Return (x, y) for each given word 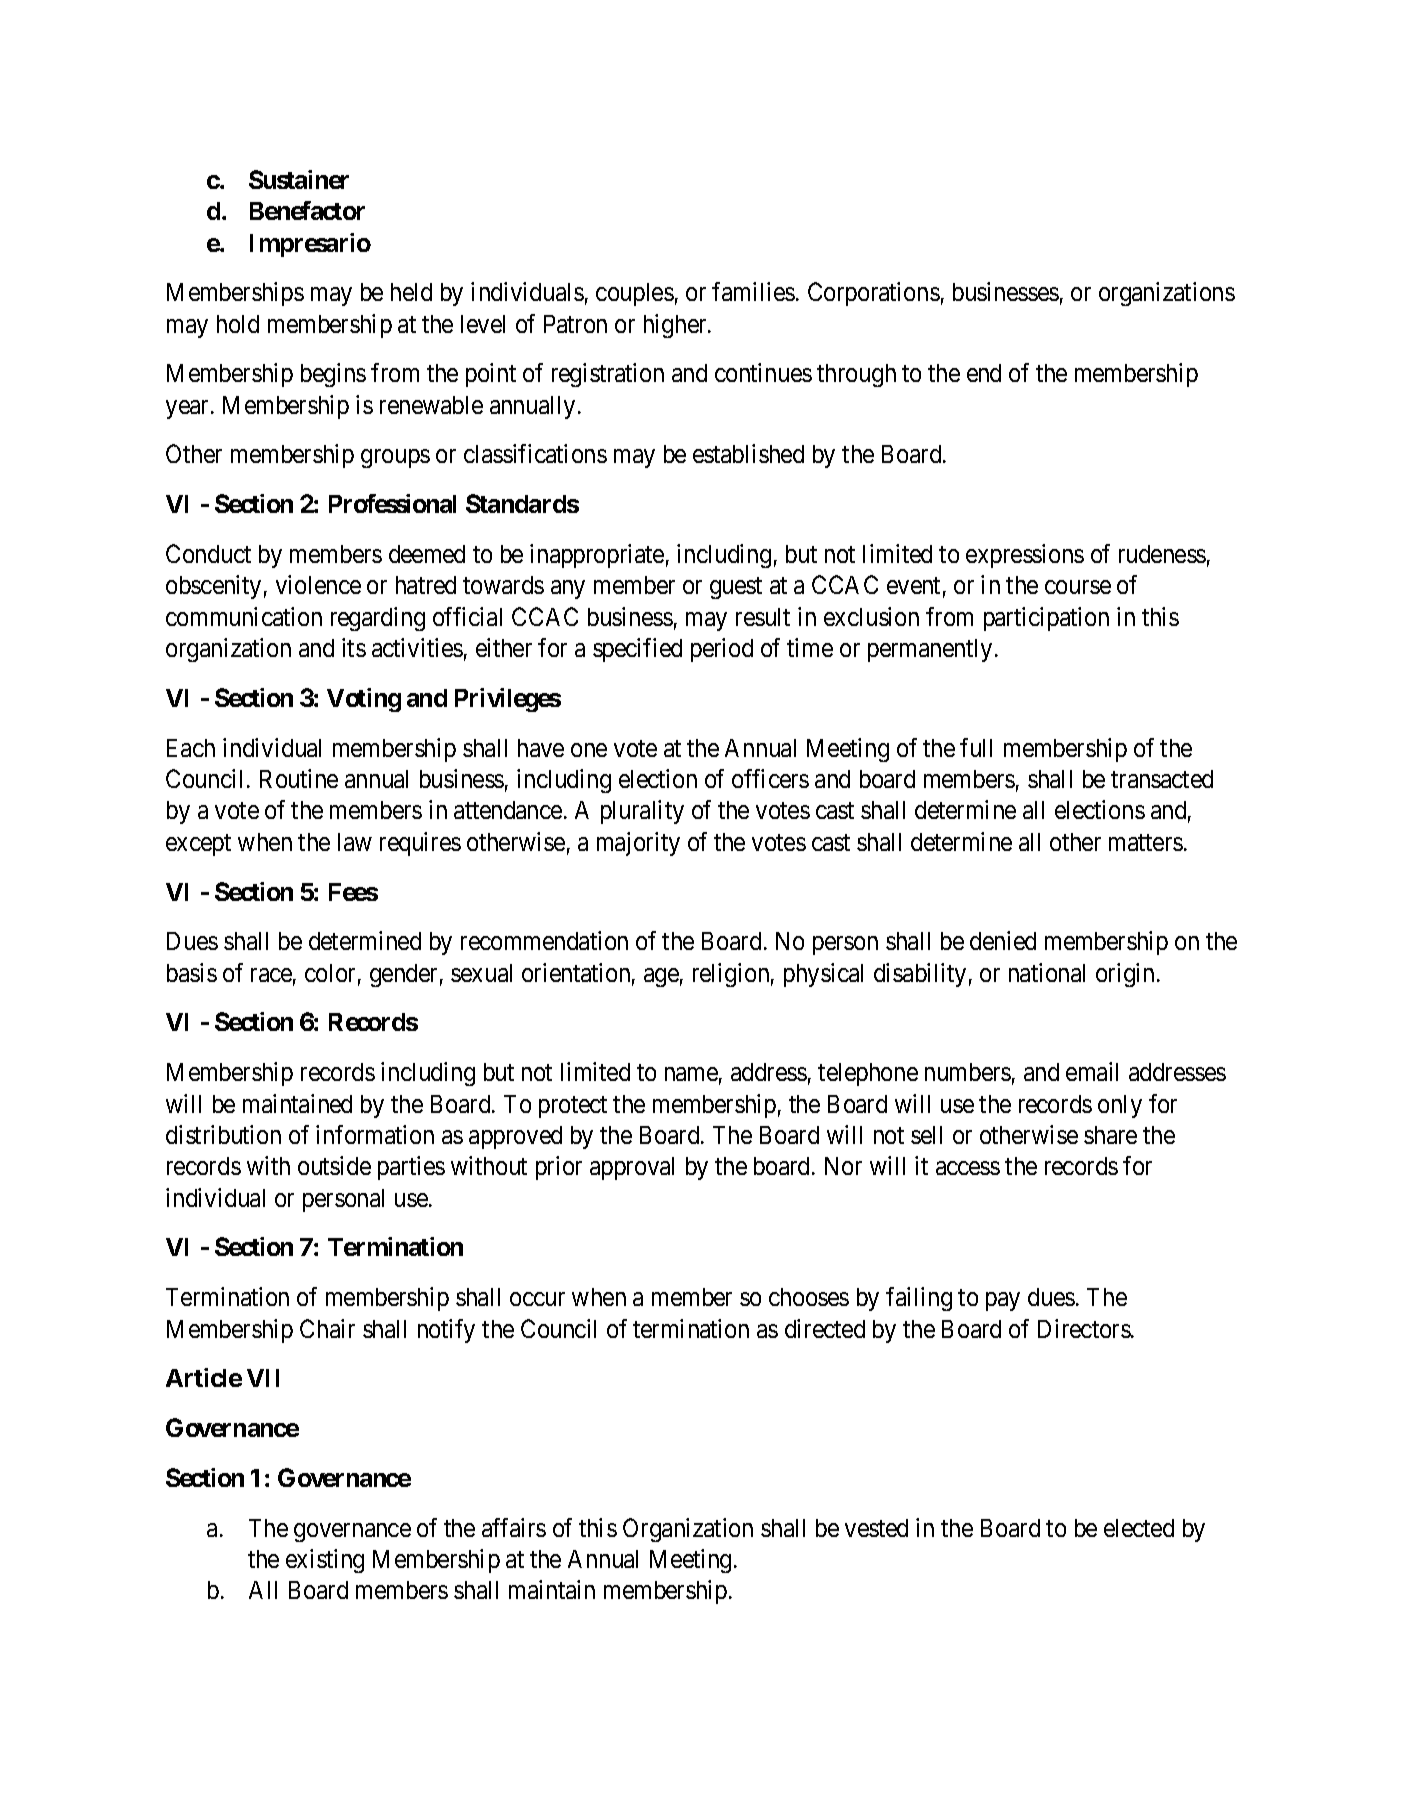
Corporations (874, 294)
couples (635, 294)
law (355, 842)
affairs (514, 1527)
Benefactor (307, 210)
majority (638, 844)
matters (1146, 842)
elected (1139, 1528)
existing (325, 1561)
